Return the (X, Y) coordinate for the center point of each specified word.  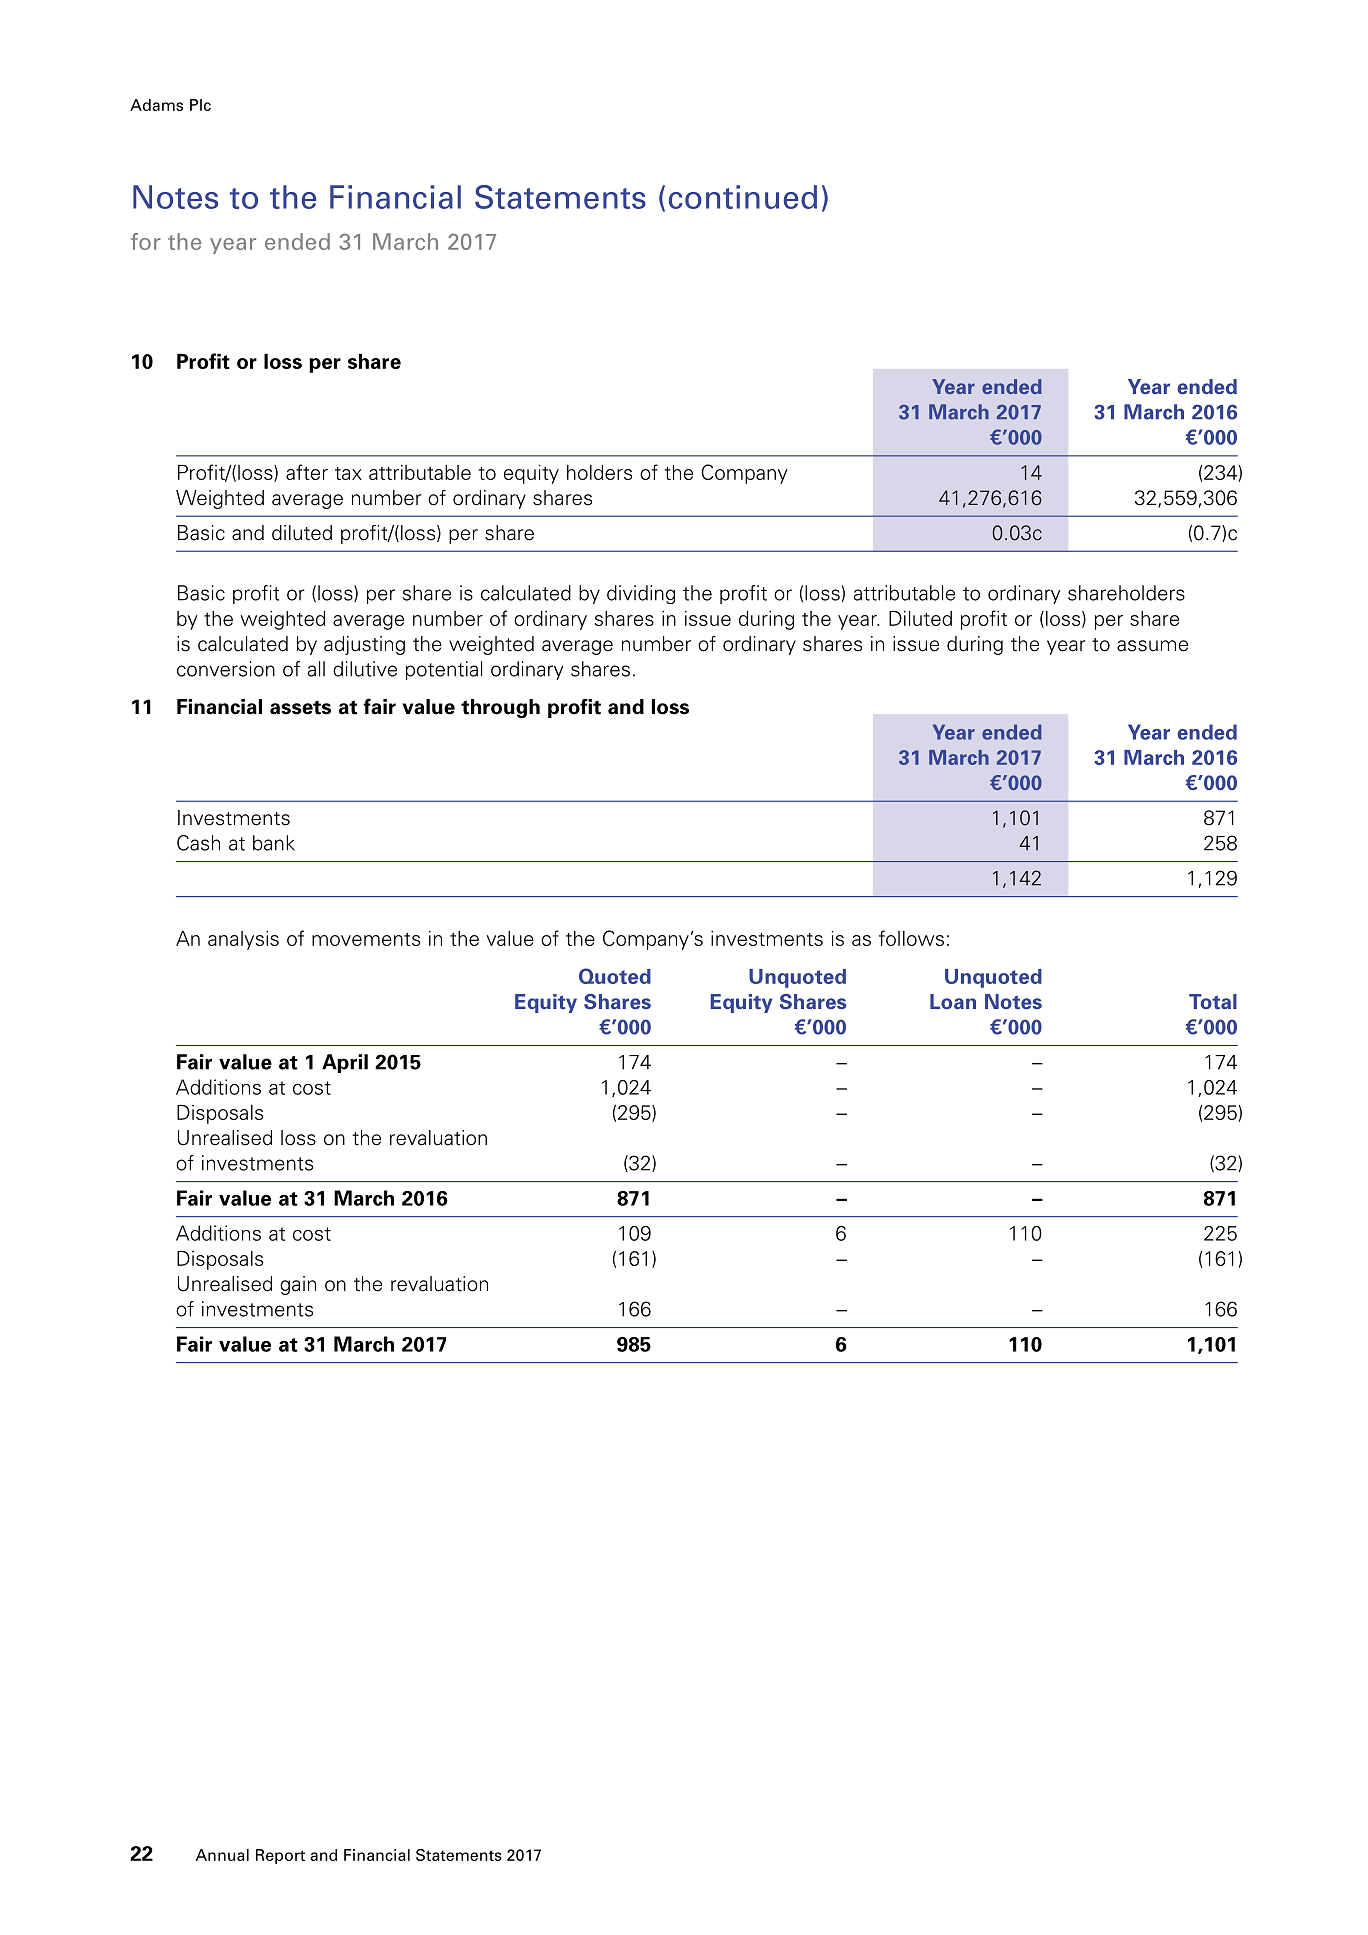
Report (280, 1856)
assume (1152, 646)
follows (911, 938)
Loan (953, 1001)
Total (1213, 1001)
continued (743, 197)
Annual (222, 1855)
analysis (243, 940)
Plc (200, 105)
